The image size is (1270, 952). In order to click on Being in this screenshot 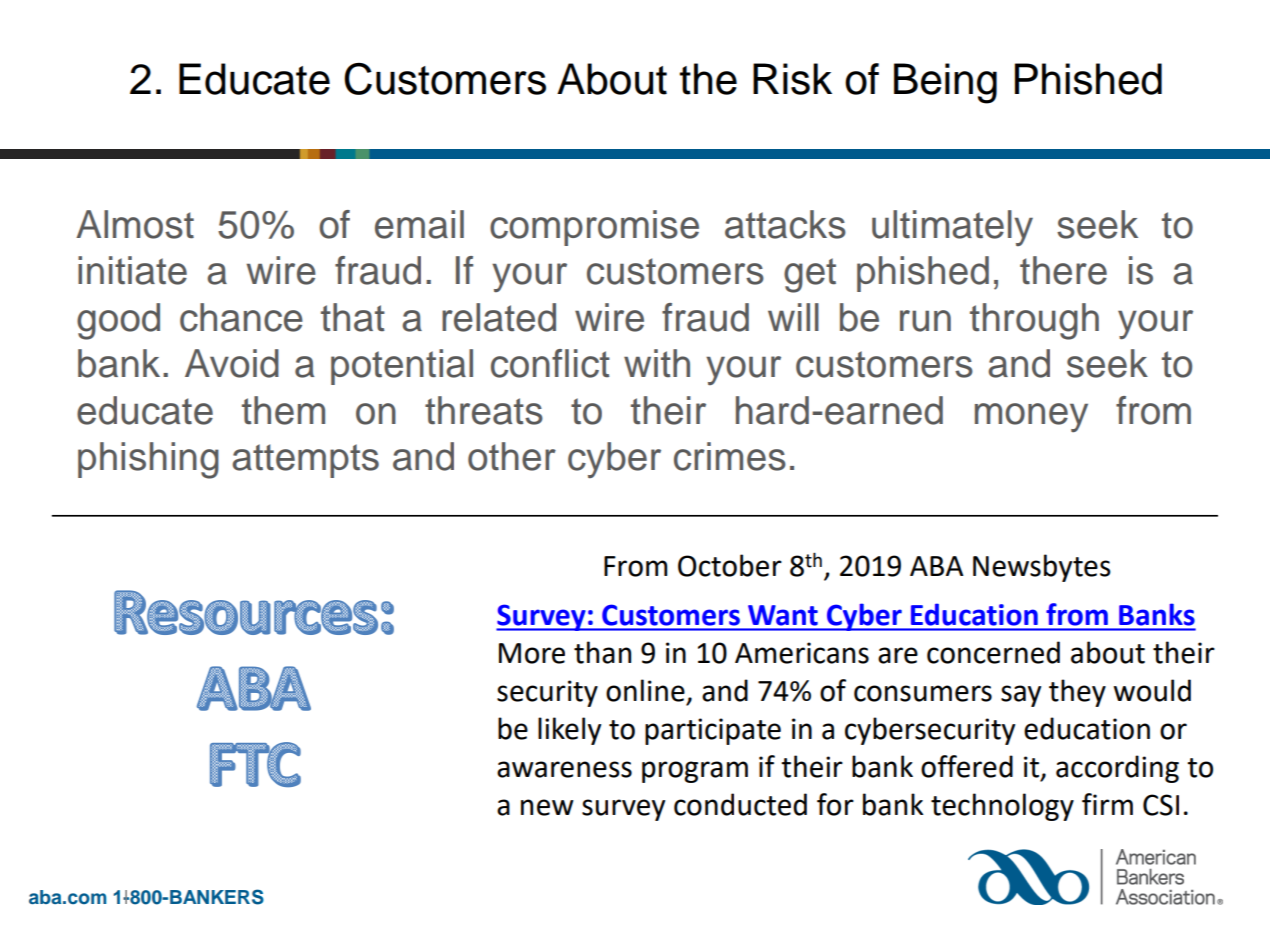, I will do `click(945, 83)`.
